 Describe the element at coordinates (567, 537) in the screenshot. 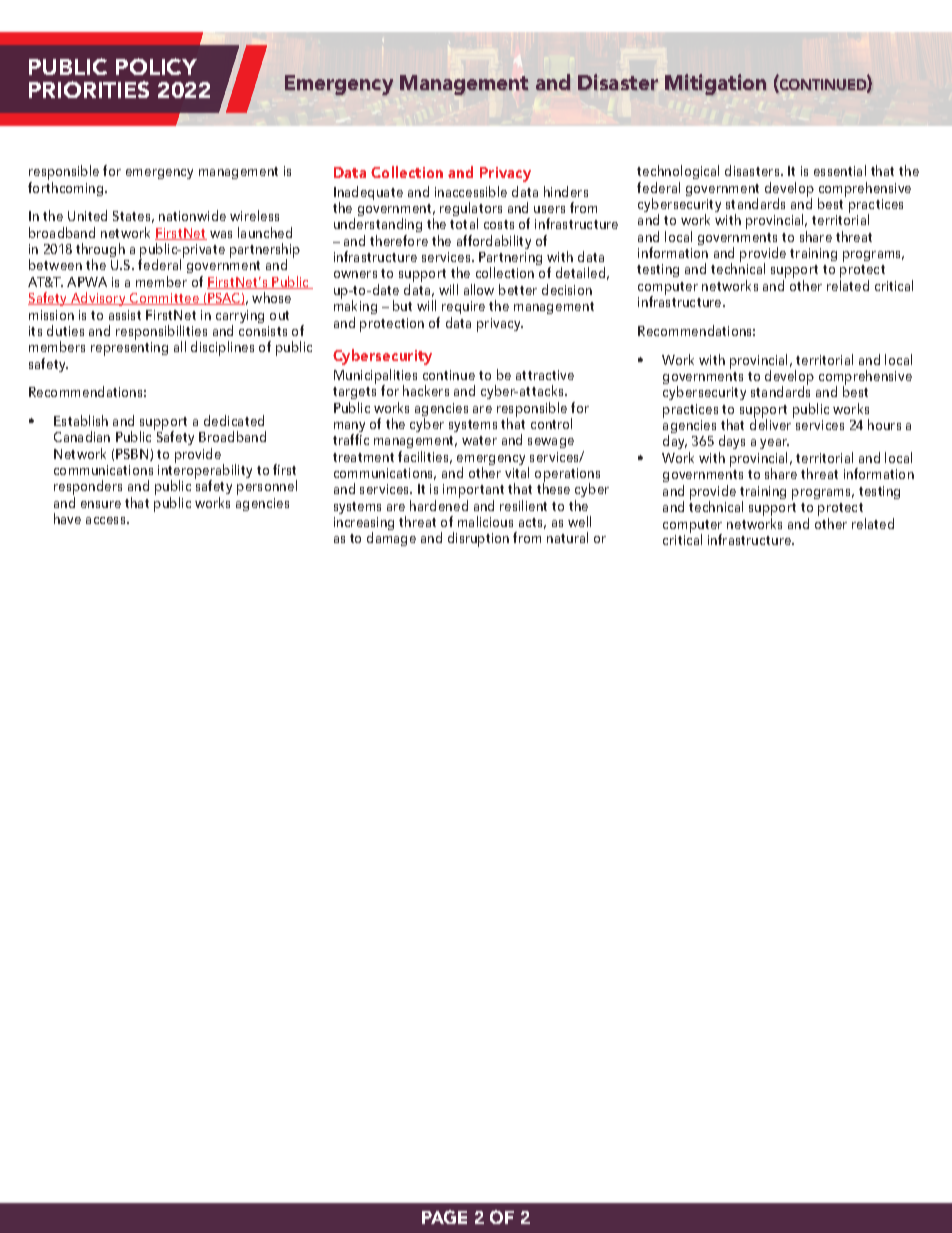

I see `natural` at that location.
